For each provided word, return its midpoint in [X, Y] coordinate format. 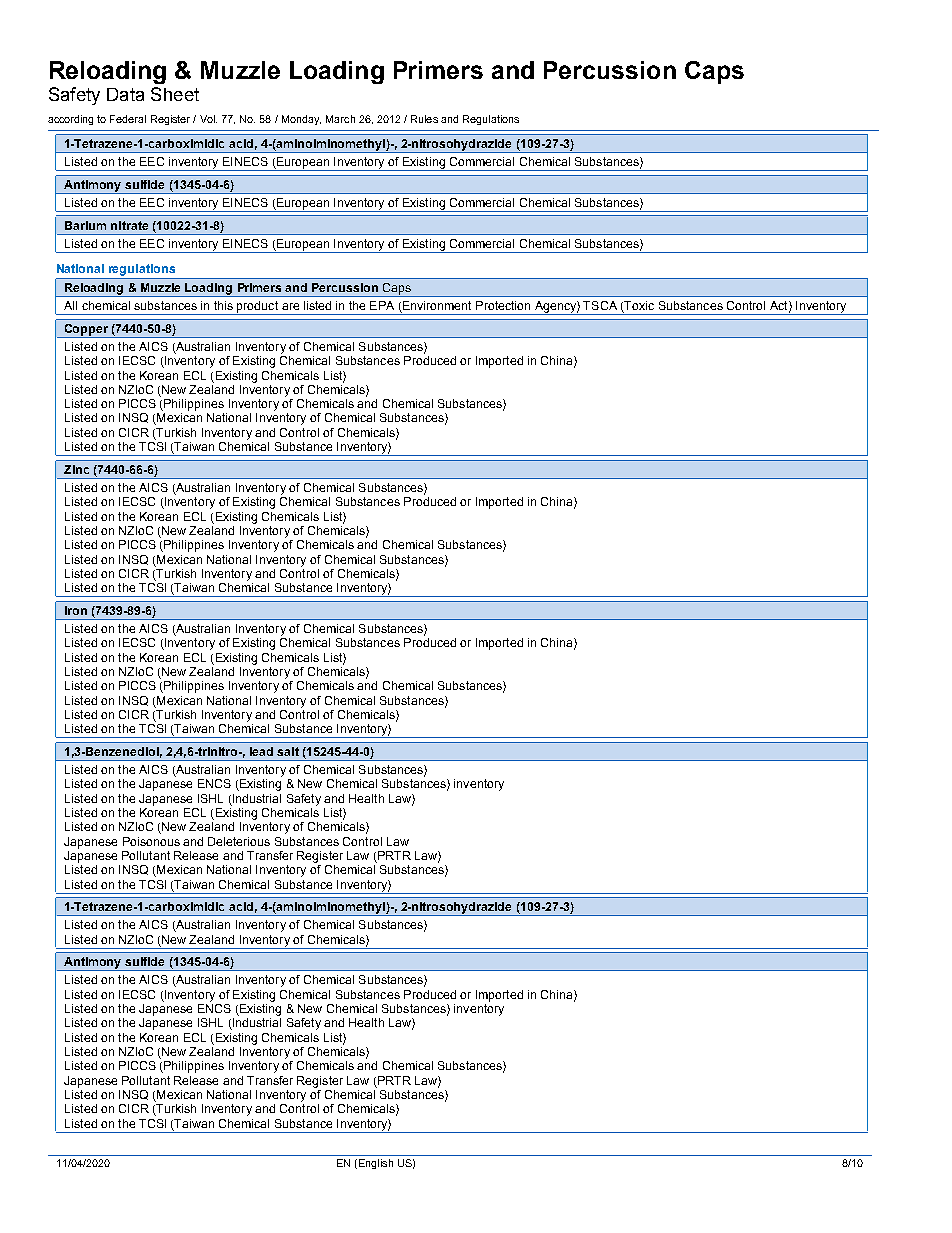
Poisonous [151, 841]
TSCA [600, 305]
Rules [424, 119]
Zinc [76, 469]
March [340, 119]
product [258, 308]
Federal [128, 119]
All [70, 305]
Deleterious [239, 841]
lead [261, 751]
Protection [503, 305]
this [223, 305]
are [290, 306]
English [374, 1164]
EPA [382, 305]
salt [288, 751]
